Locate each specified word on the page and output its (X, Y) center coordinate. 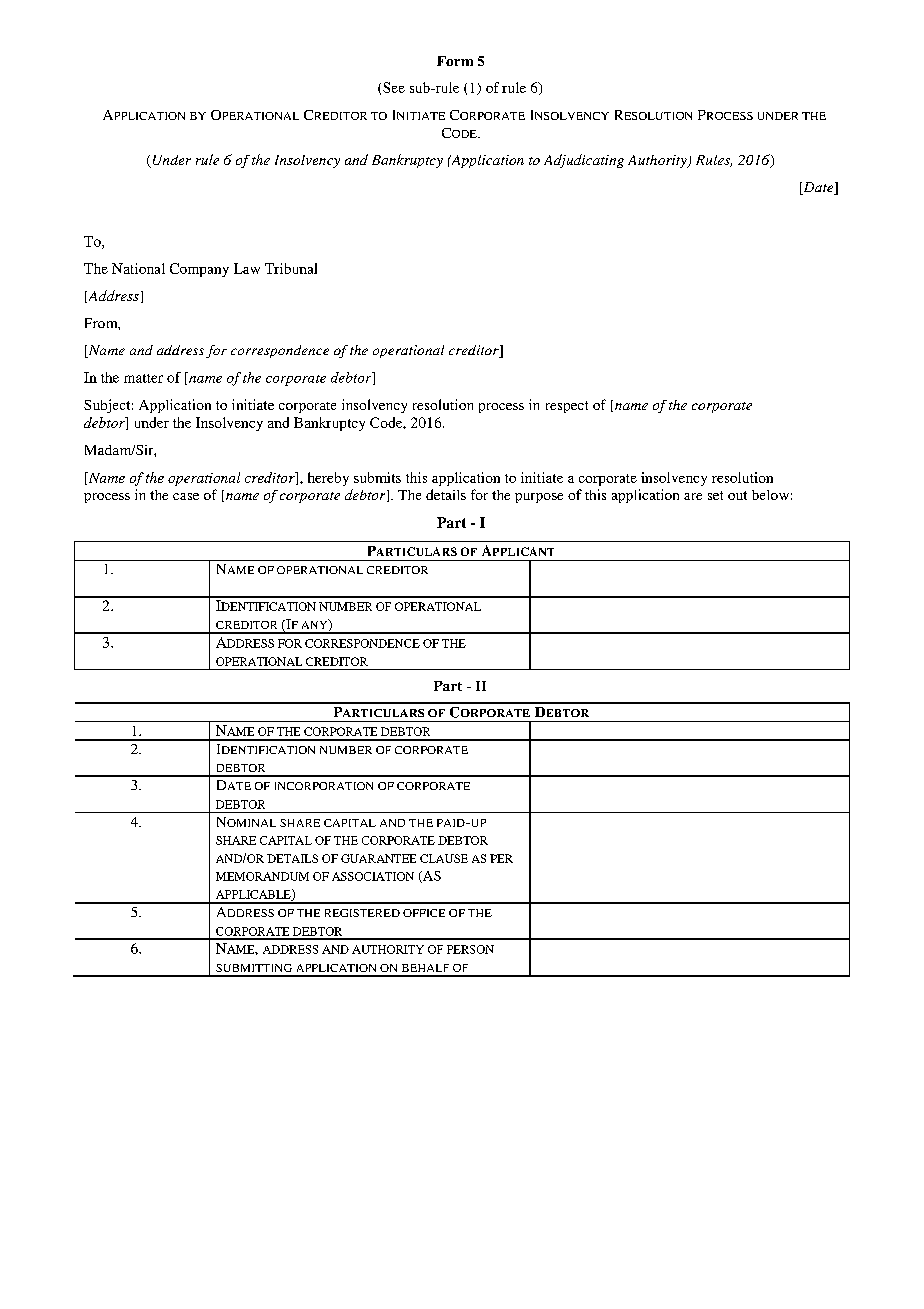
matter (143, 378)
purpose (539, 498)
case (186, 496)
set (715, 495)
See (394, 87)
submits (377, 477)
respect (567, 407)
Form (455, 61)
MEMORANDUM (262, 876)
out (737, 495)
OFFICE (424, 913)
